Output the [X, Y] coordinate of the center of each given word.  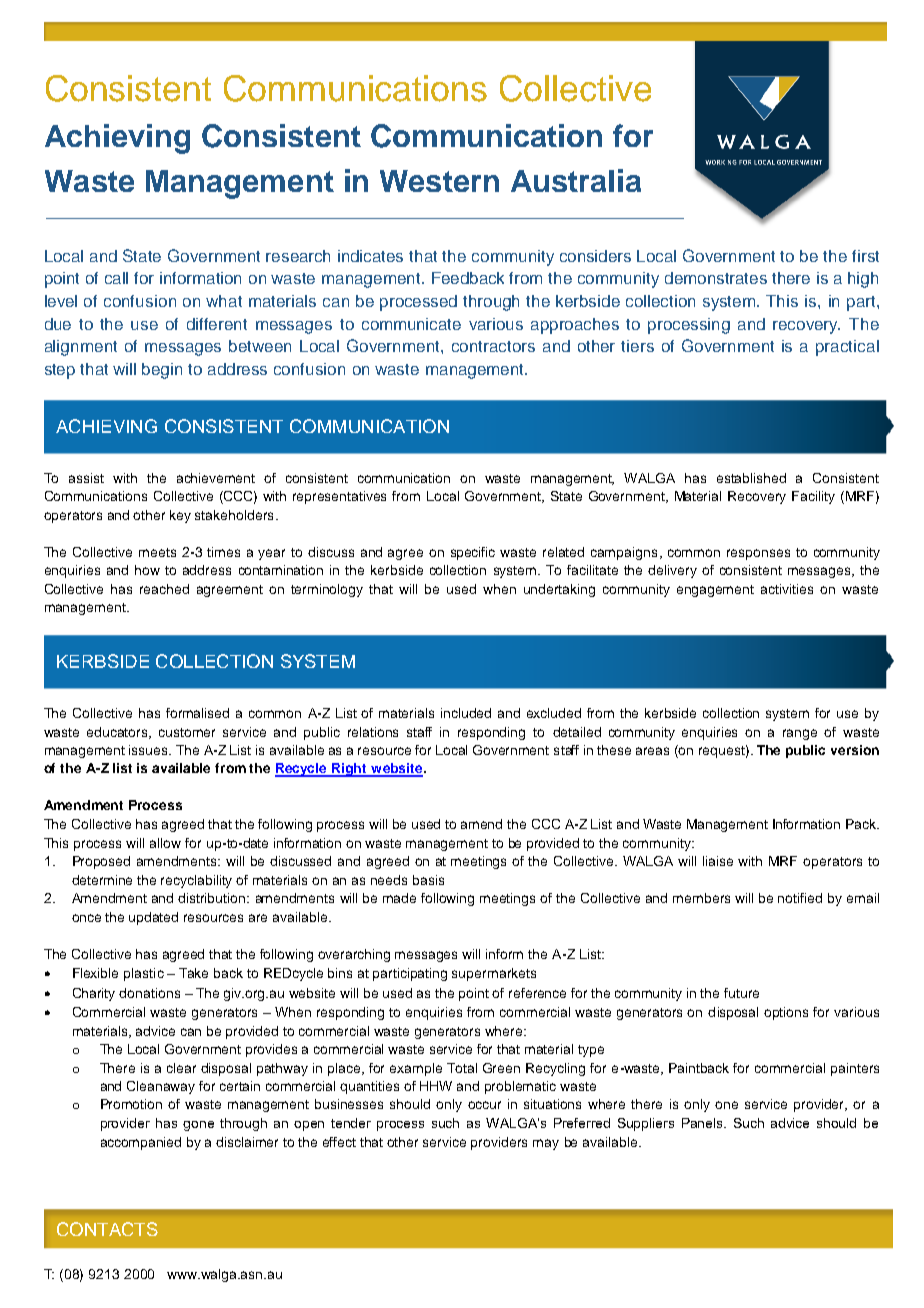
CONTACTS [107, 1229]
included [466, 713]
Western [439, 181]
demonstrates [716, 278]
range [800, 734]
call [116, 278]
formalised [197, 713]
